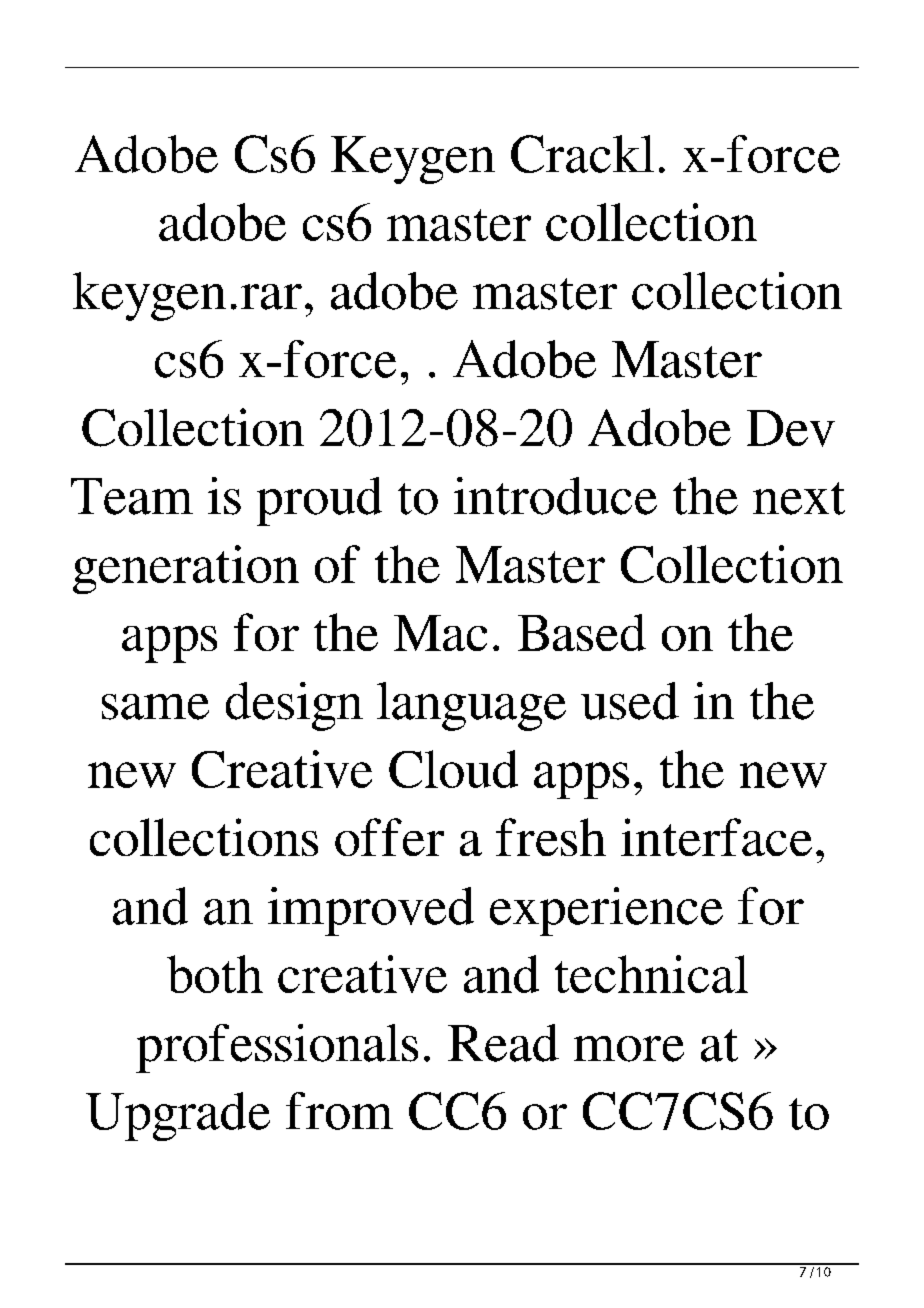 The height and width of the page is (1308, 924). I want to click on interface, so click(716, 837).
